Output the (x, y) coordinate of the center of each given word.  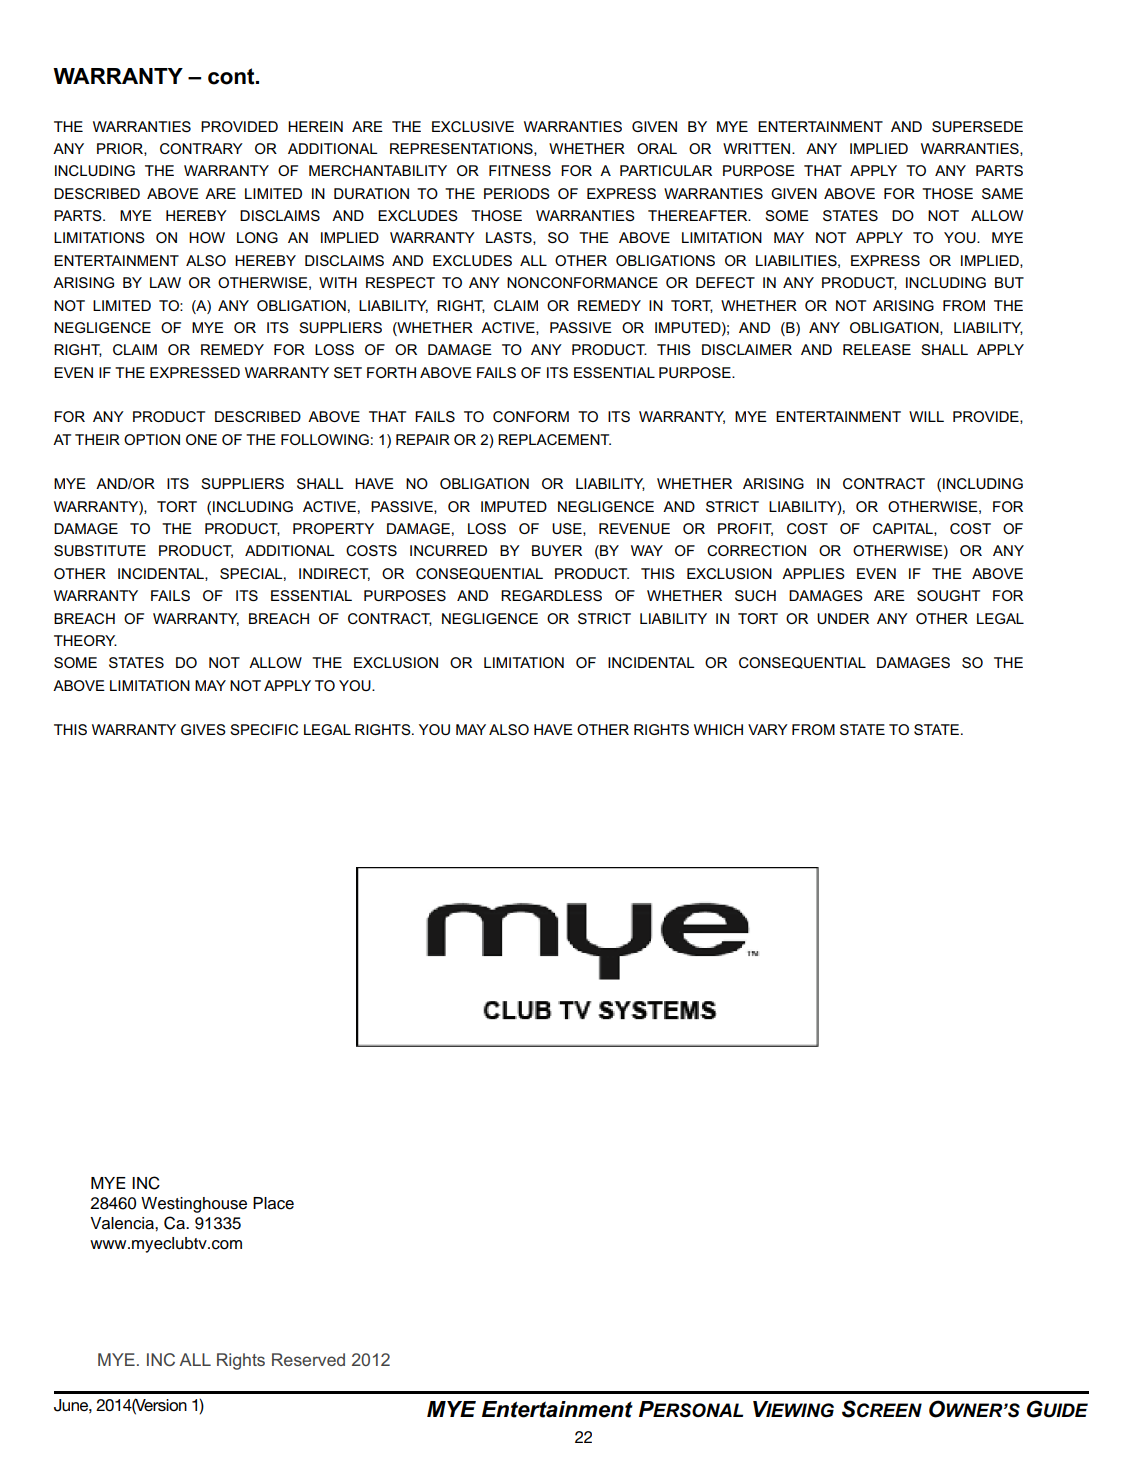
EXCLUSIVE (473, 126)
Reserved (308, 1359)
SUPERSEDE (977, 126)
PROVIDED (239, 126)
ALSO (509, 729)
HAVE (553, 729)
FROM (813, 729)
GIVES (203, 729)
